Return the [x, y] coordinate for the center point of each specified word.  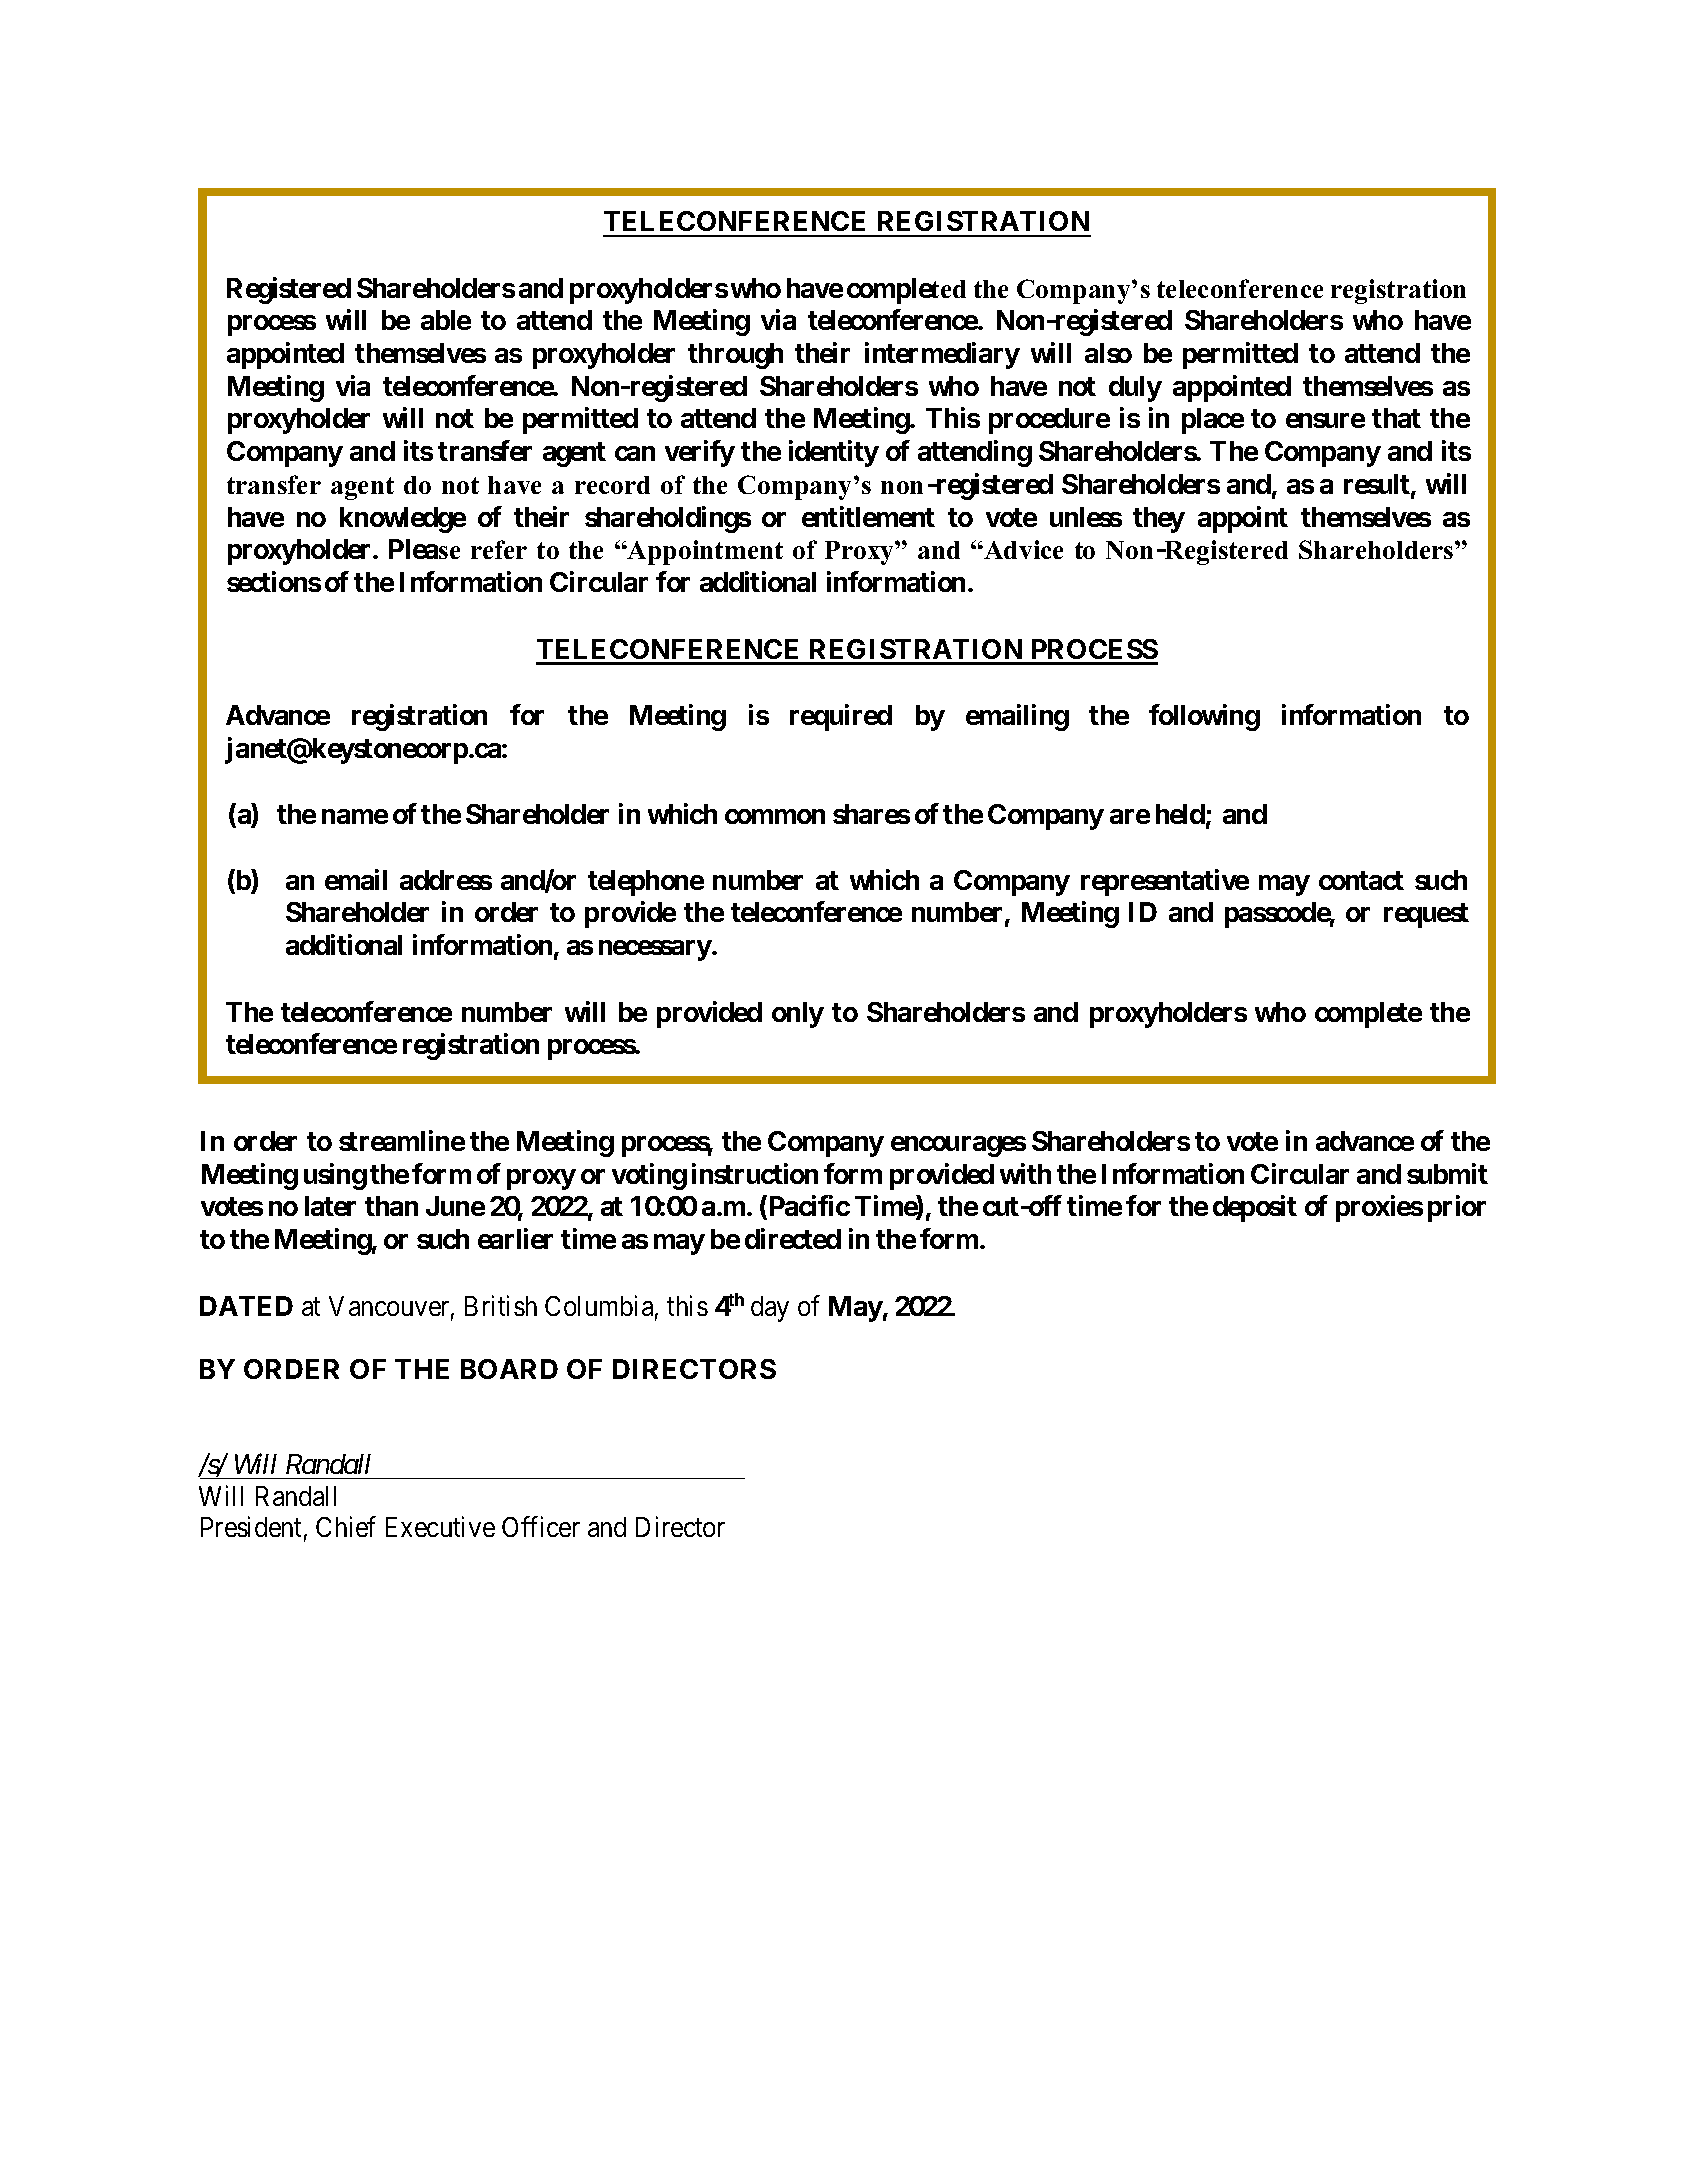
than [391, 1206]
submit [1447, 1173]
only [798, 1015]
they [1159, 520]
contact [1361, 880]
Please [424, 549]
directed [793, 1238]
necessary [655, 950]
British [501, 1305]
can [635, 453]
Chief [345, 1527]
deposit [1255, 1209]
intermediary [942, 355]
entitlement [868, 516]
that [1396, 418]
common [775, 817]
